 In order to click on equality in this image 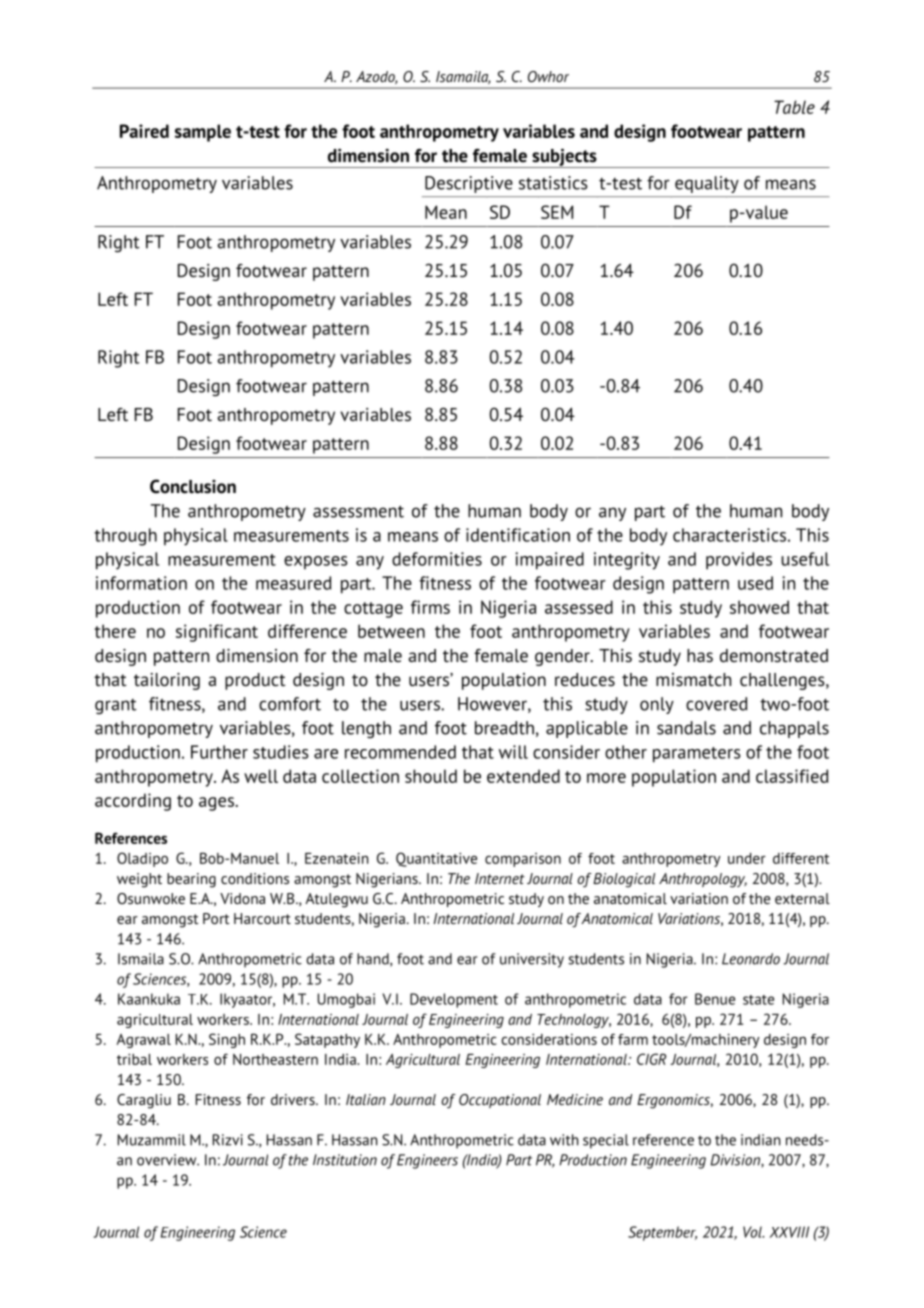, I will do `click(707, 184)`.
